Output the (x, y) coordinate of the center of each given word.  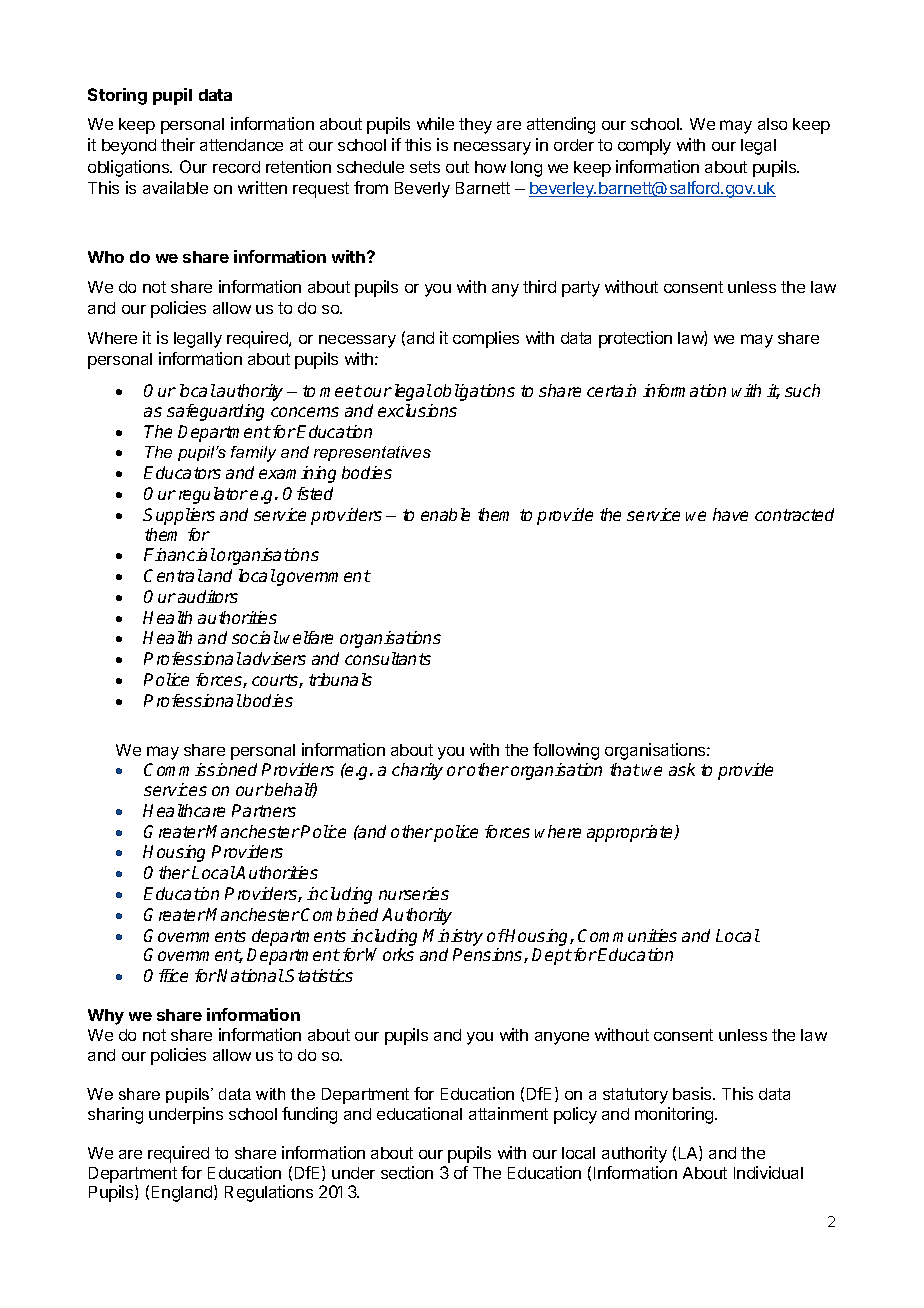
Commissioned (200, 769)
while (435, 123)
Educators (182, 472)
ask (682, 769)
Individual (768, 1172)
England (183, 1193)
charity (417, 771)
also (772, 124)
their (178, 144)
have (730, 514)
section (407, 1172)
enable (445, 514)
